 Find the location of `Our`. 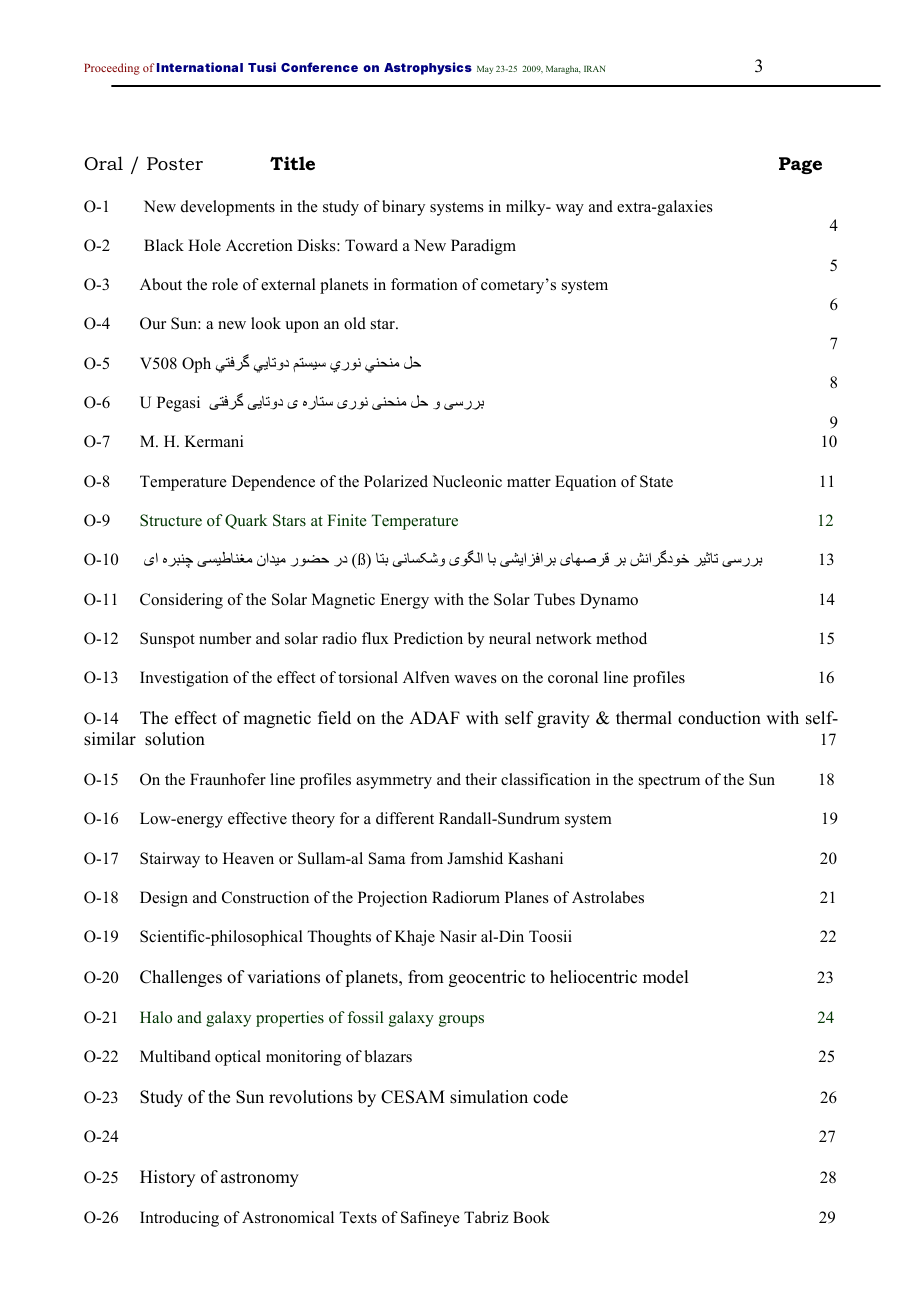

Our is located at coordinates (153, 323).
